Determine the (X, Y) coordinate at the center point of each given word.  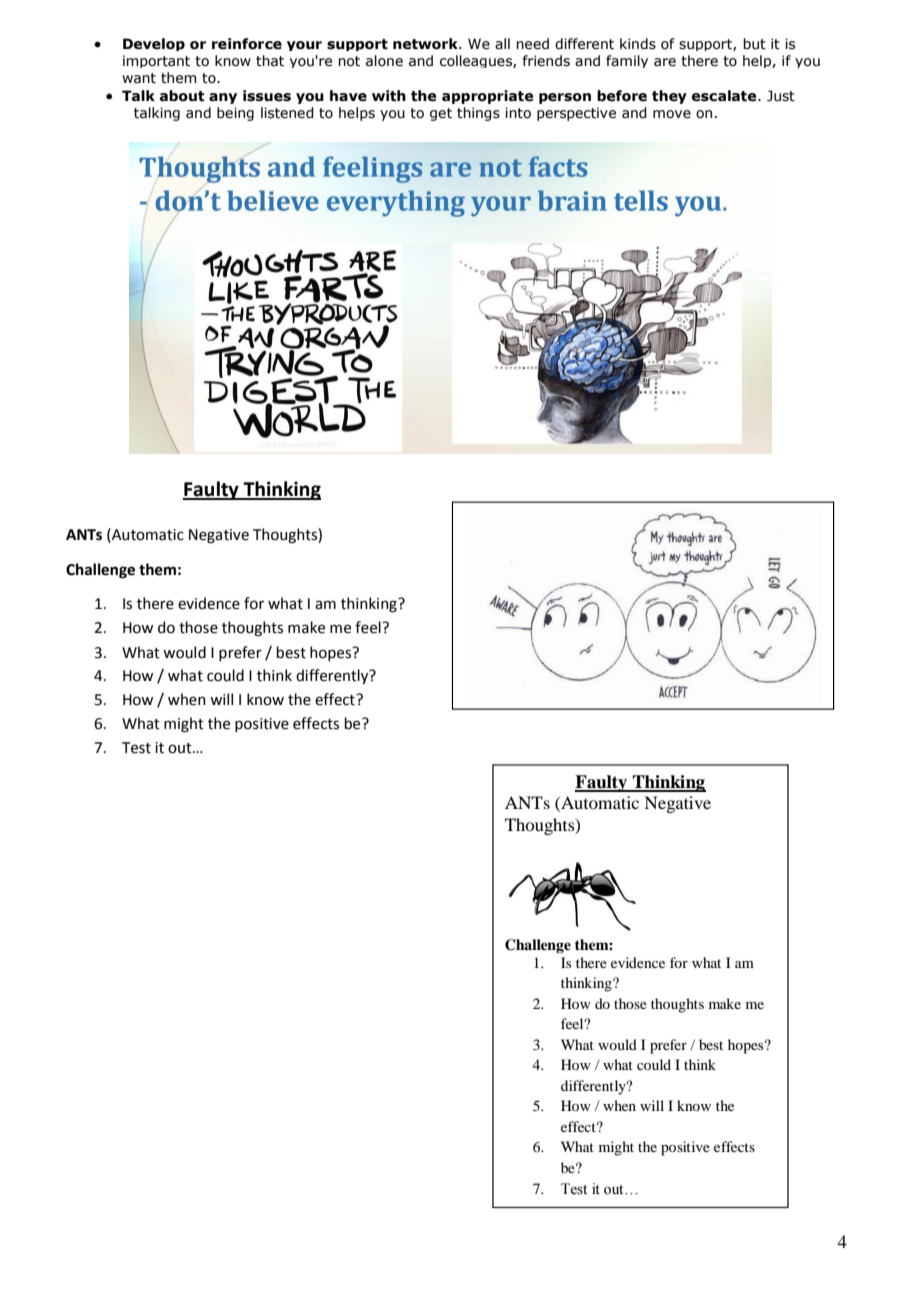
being (235, 114)
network (426, 44)
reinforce (247, 44)
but (754, 44)
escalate (725, 96)
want (139, 78)
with (389, 96)
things (478, 114)
